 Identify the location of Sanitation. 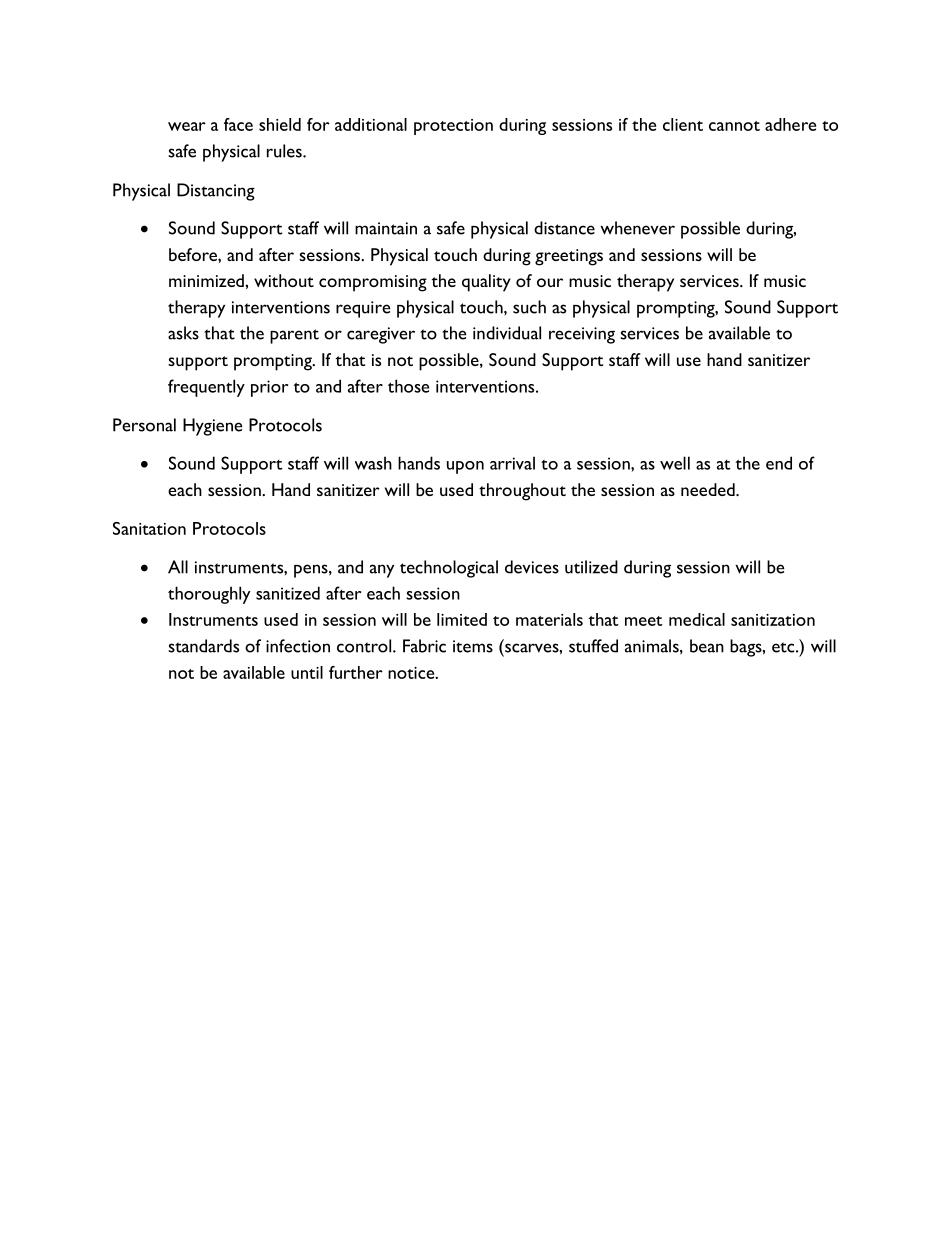
(149, 528).
